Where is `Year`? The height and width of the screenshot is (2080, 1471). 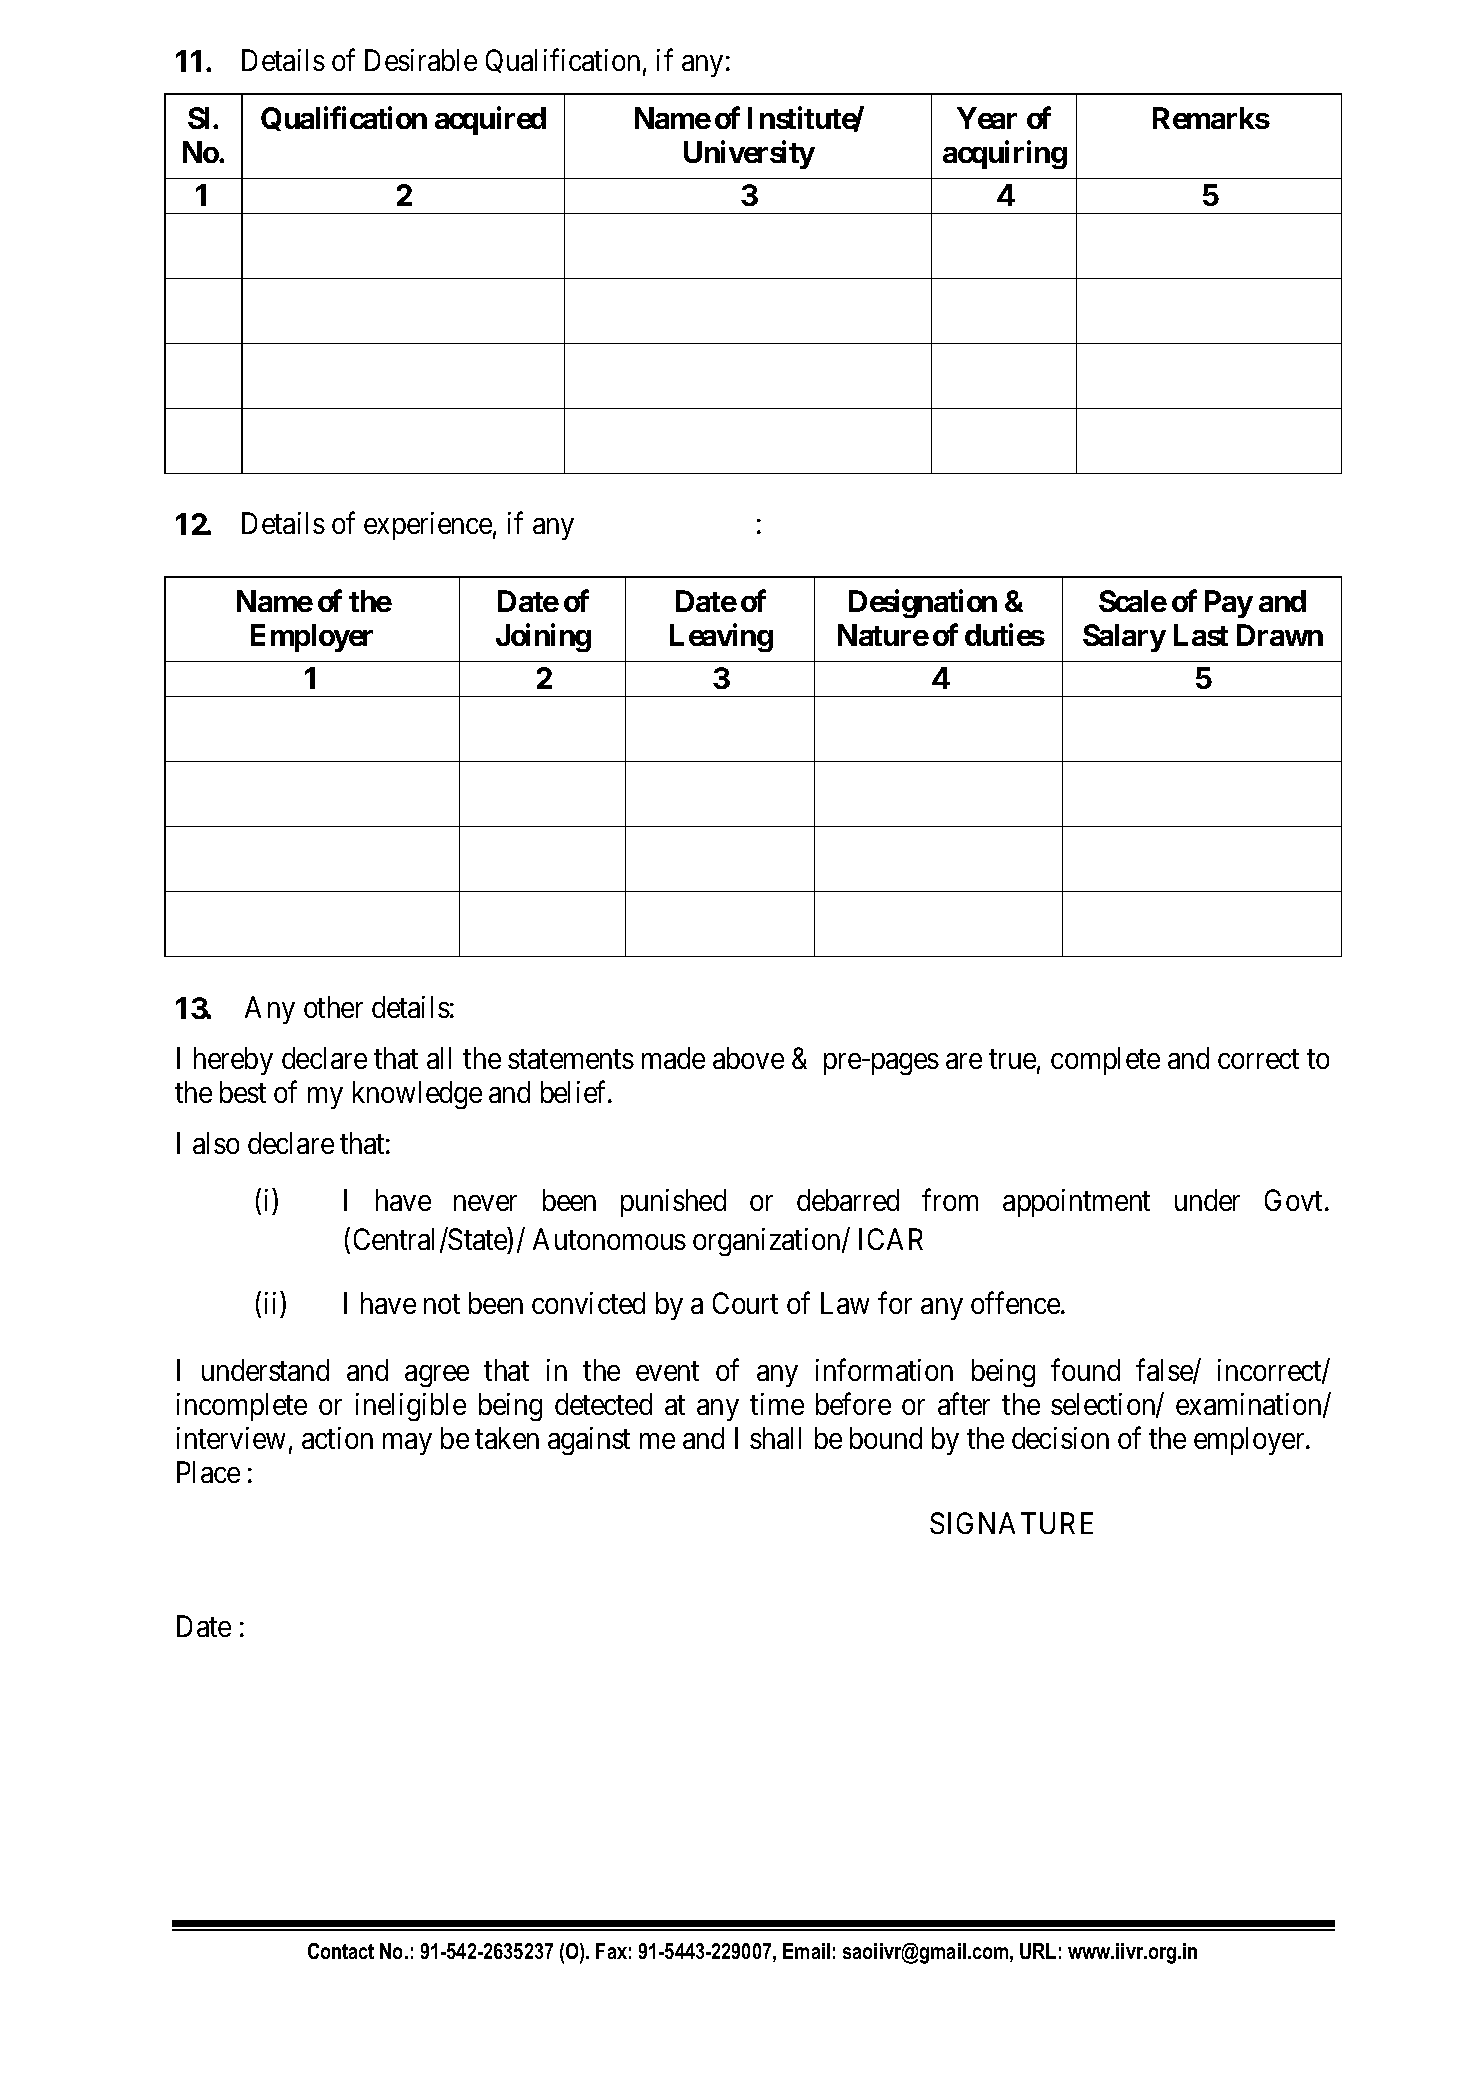 Year is located at coordinates (987, 118).
